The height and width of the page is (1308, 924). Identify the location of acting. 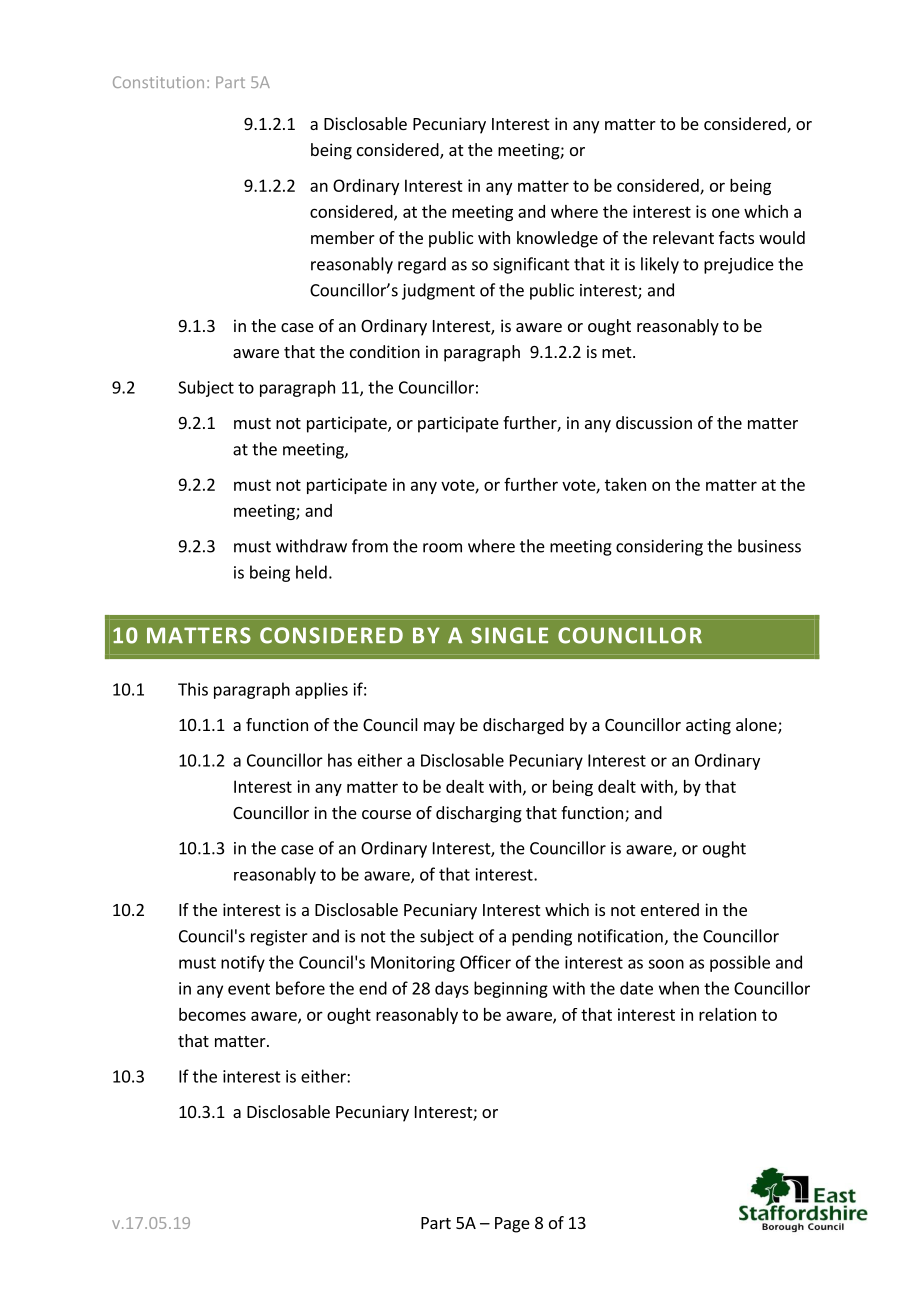
(708, 726).
